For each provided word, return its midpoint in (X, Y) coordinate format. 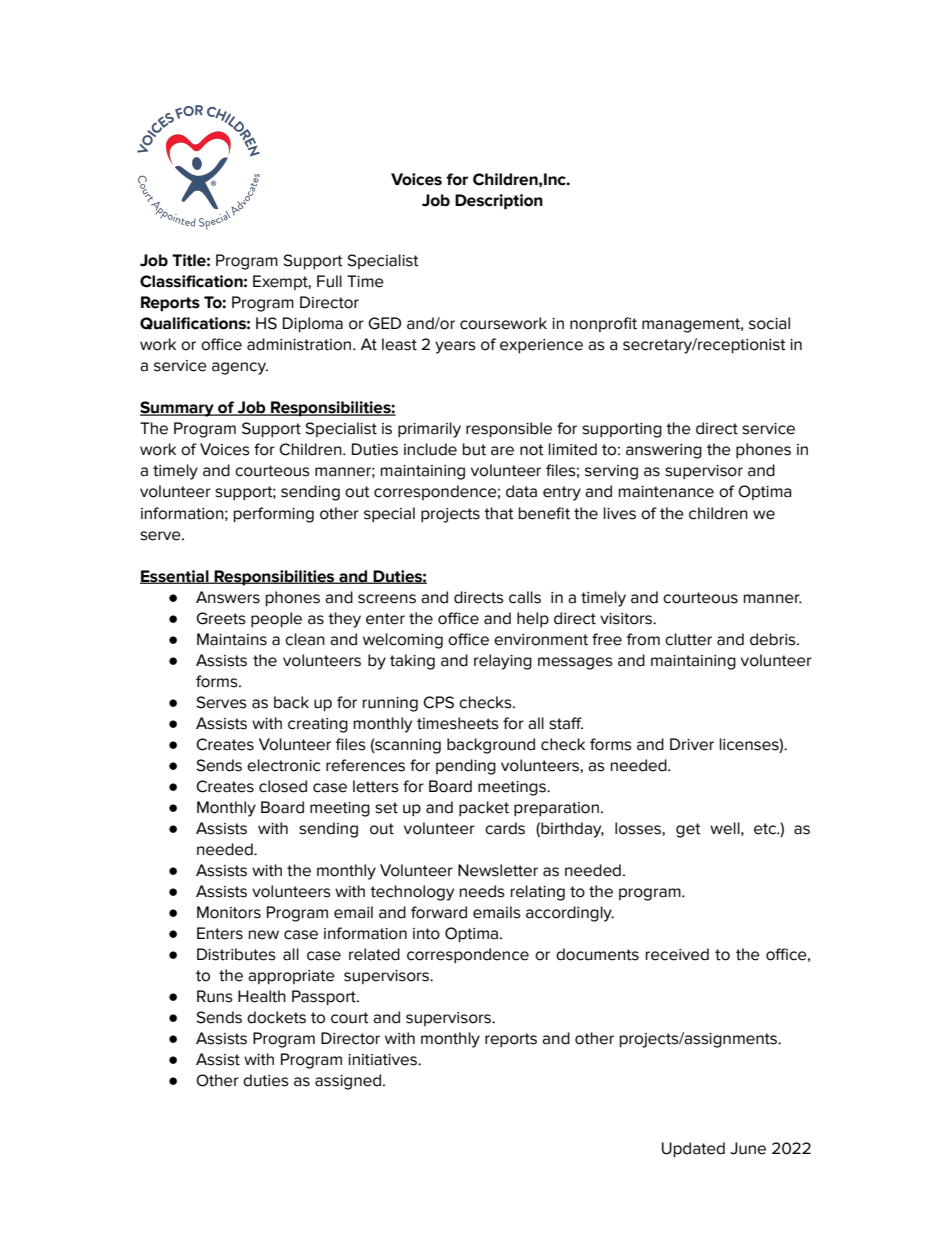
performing (274, 515)
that (499, 513)
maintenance (666, 492)
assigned (348, 1082)
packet (484, 808)
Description (499, 202)
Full (329, 281)
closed (283, 786)
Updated (693, 1150)
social (769, 323)
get (688, 830)
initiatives (383, 1060)
